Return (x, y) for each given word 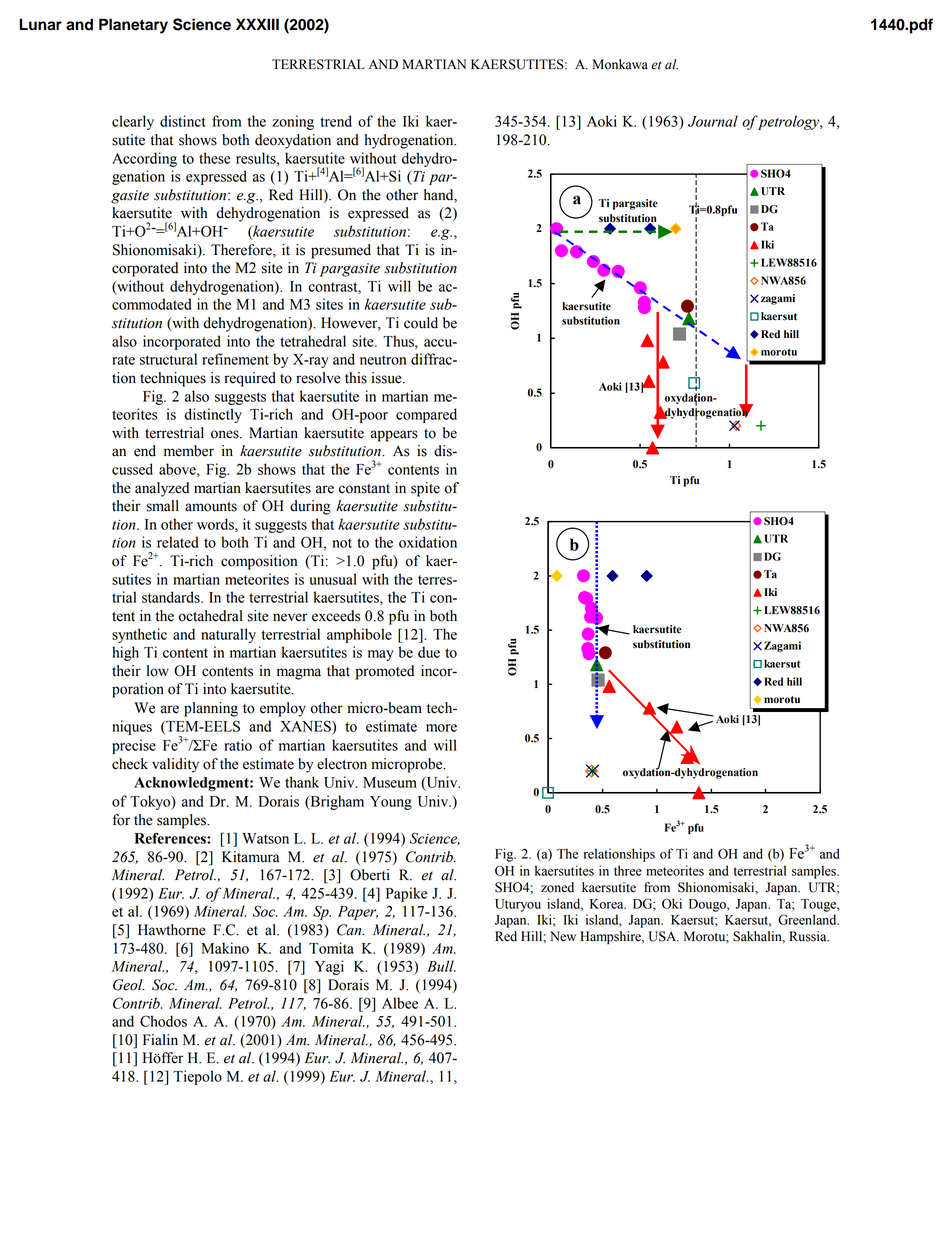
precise (134, 746)
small (163, 506)
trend (336, 121)
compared (426, 415)
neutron (383, 360)
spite (425, 489)
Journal (713, 121)
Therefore (242, 250)
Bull (441, 966)
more (441, 728)
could (421, 323)
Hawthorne (172, 930)
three (628, 870)
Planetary (133, 26)
